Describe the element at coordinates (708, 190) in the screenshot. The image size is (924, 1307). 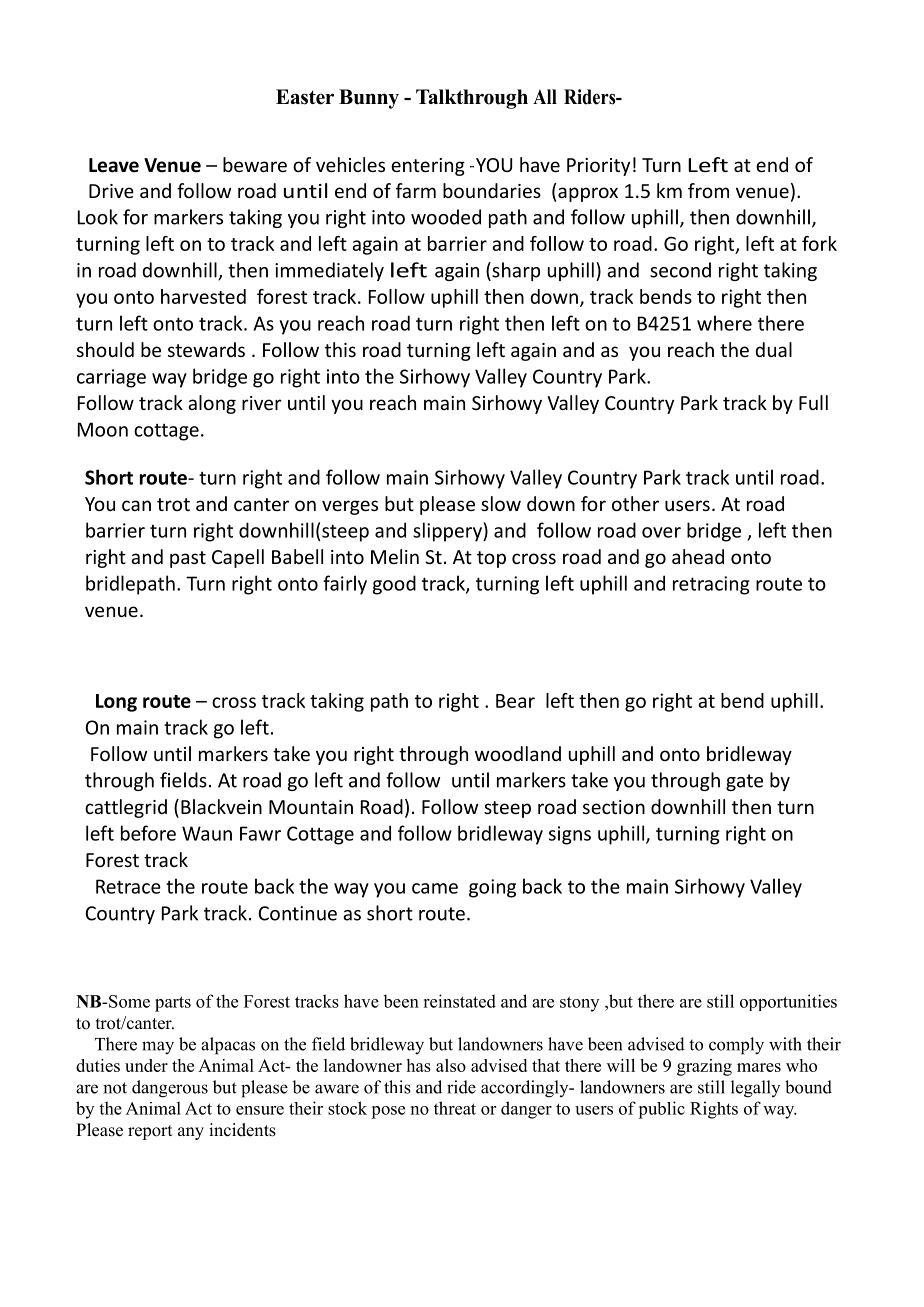
I see `from` at that location.
